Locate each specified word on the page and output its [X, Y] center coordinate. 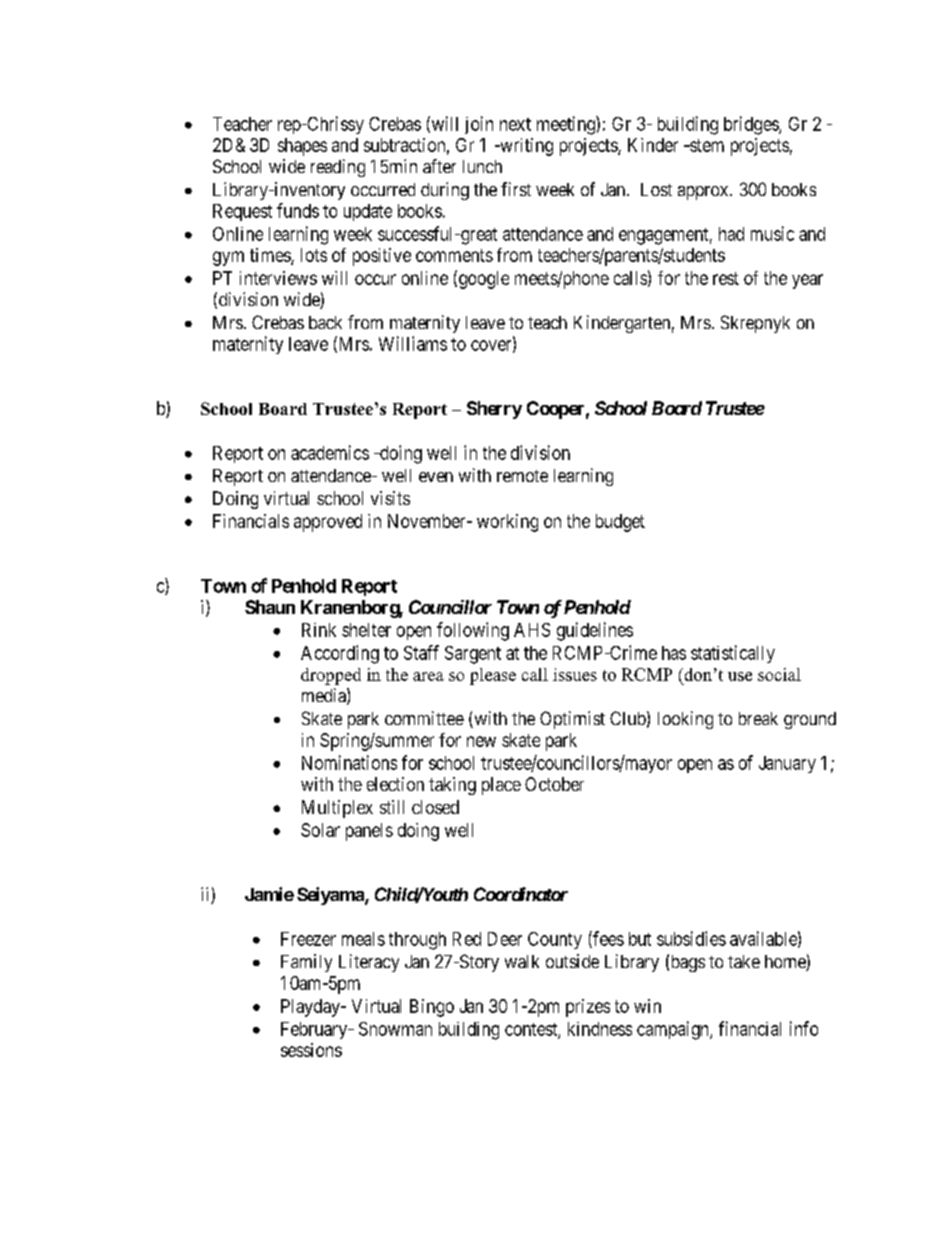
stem [706, 145]
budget [620, 523]
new [481, 741]
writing [525, 147]
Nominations [349, 762]
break [758, 718]
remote [522, 476]
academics [330, 452]
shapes [302, 147]
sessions [311, 1050]
